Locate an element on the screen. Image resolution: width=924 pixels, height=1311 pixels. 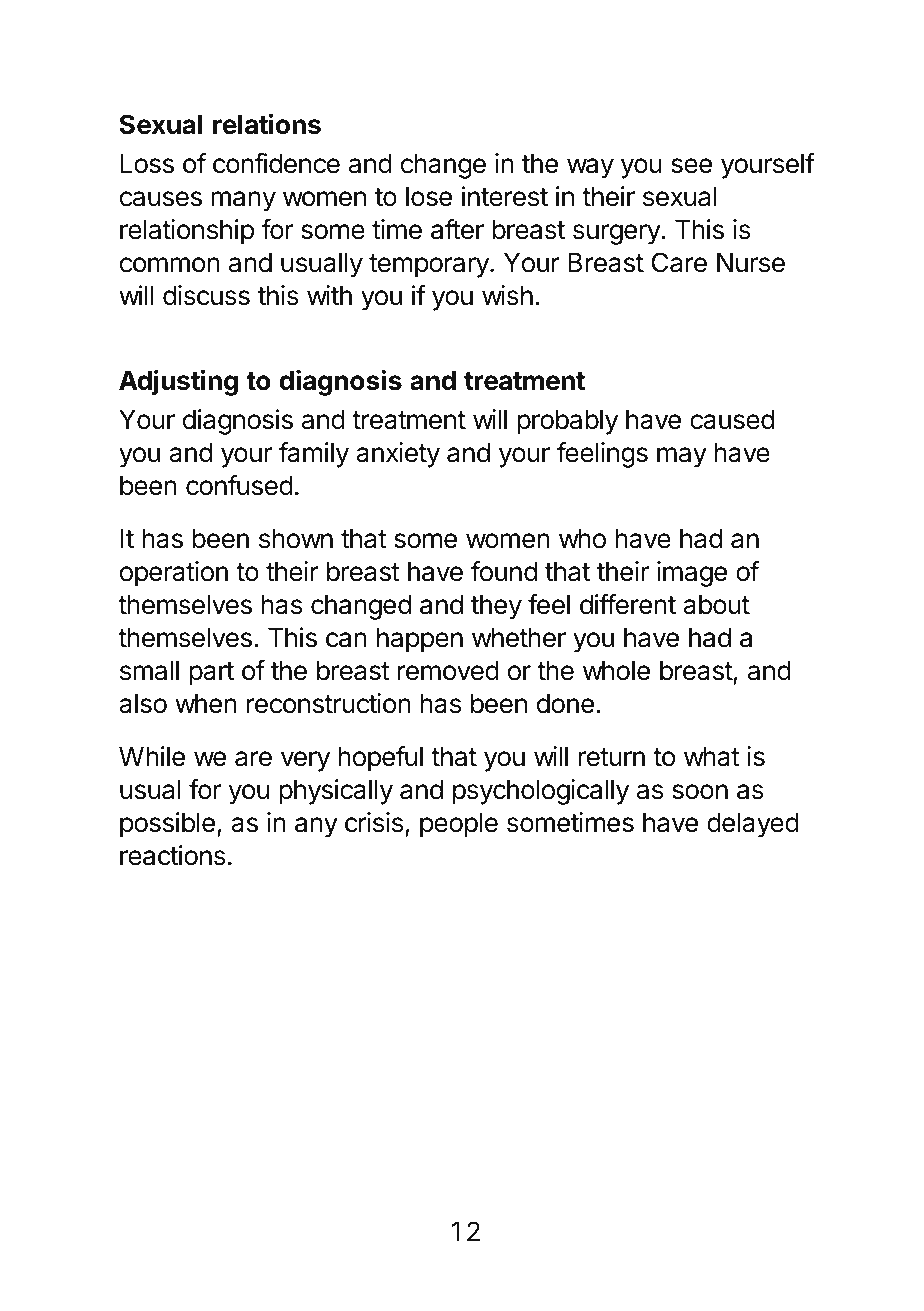
many is located at coordinates (243, 201).
